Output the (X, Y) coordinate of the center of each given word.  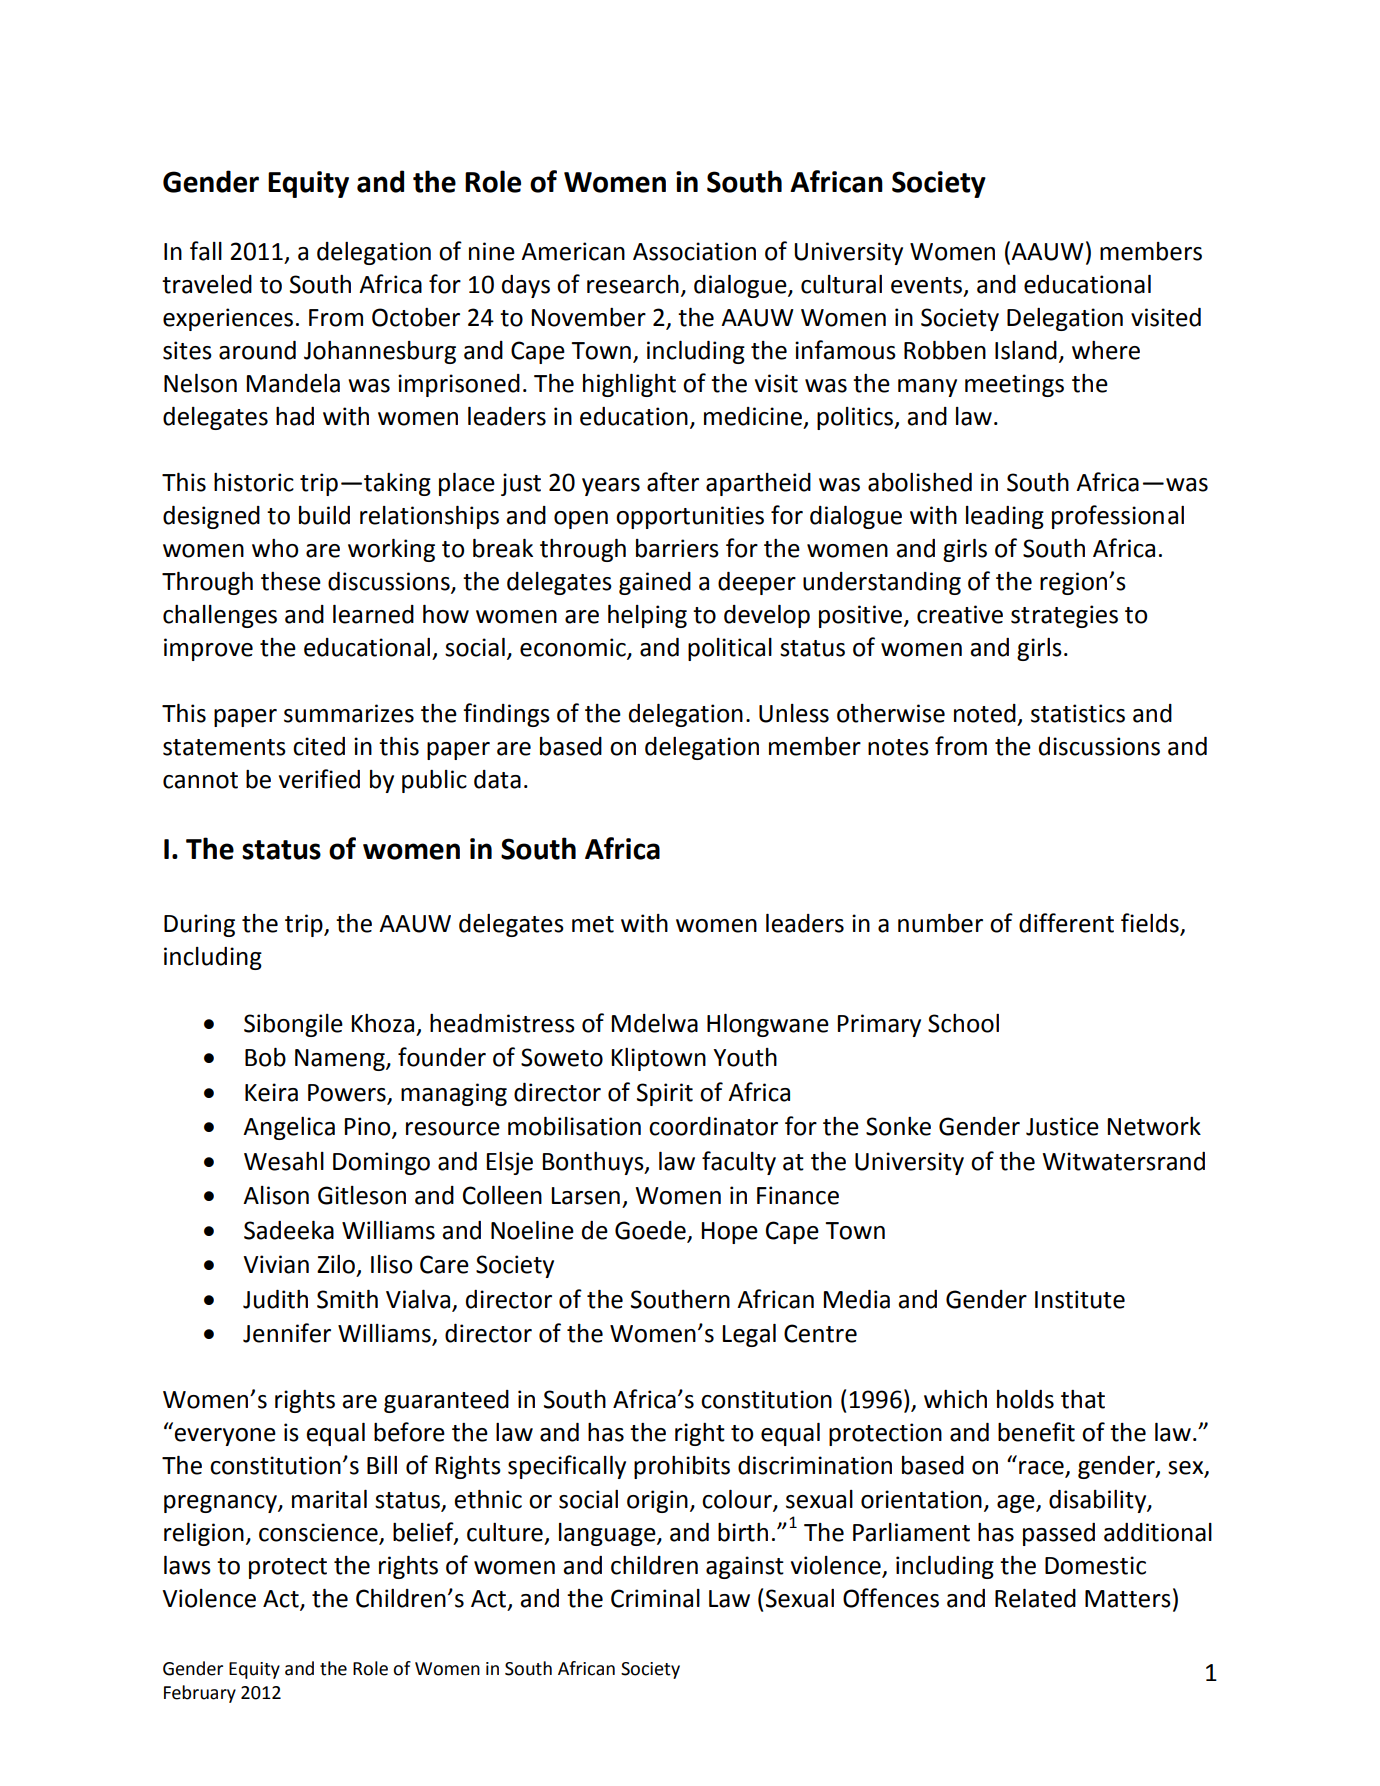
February (200, 1694)
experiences (228, 319)
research (633, 284)
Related (1035, 1598)
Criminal (655, 1598)
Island (1026, 350)
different (1066, 923)
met (593, 924)
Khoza (383, 1023)
